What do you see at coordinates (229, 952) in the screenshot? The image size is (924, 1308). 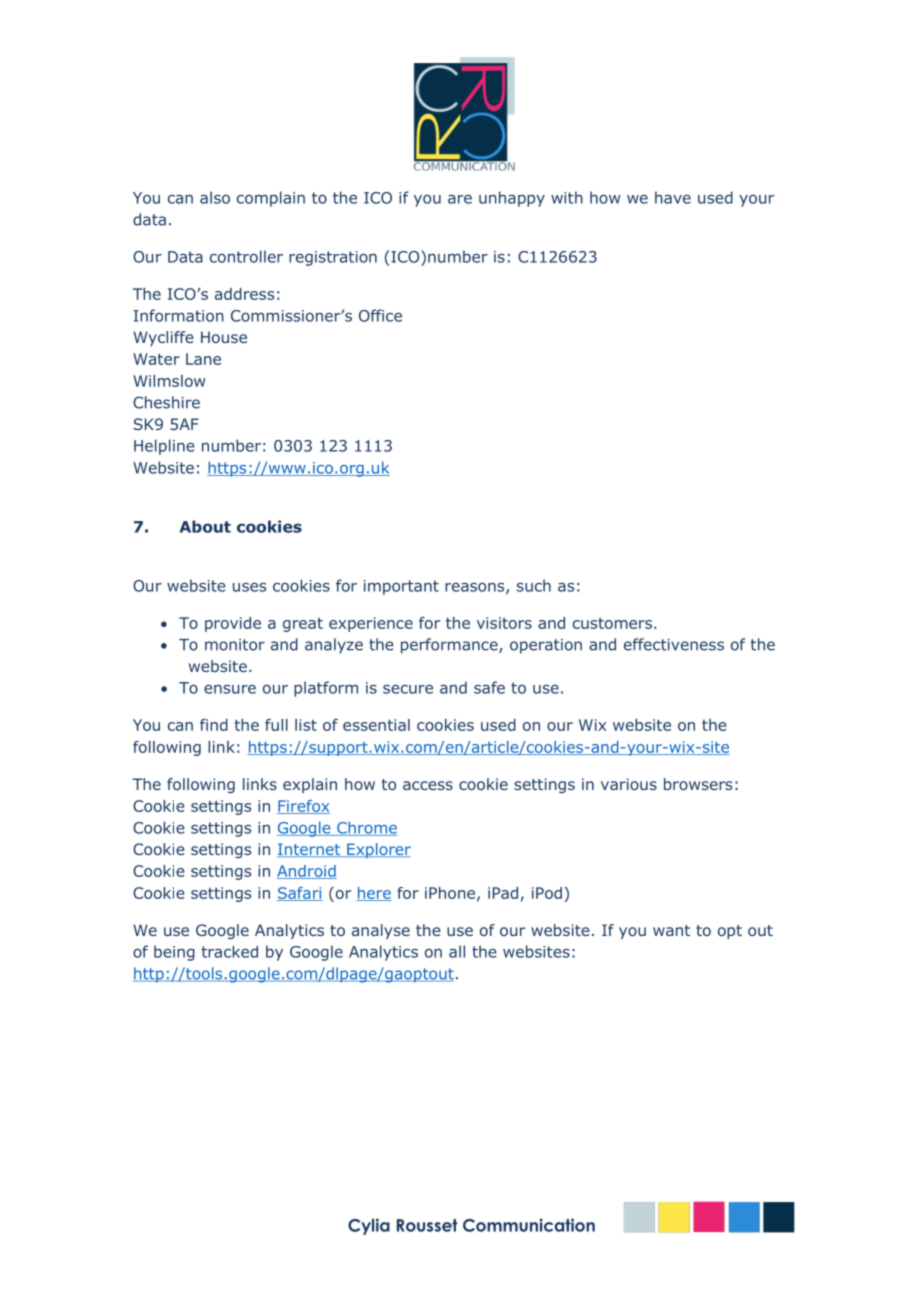 I see `tracked` at bounding box center [229, 952].
